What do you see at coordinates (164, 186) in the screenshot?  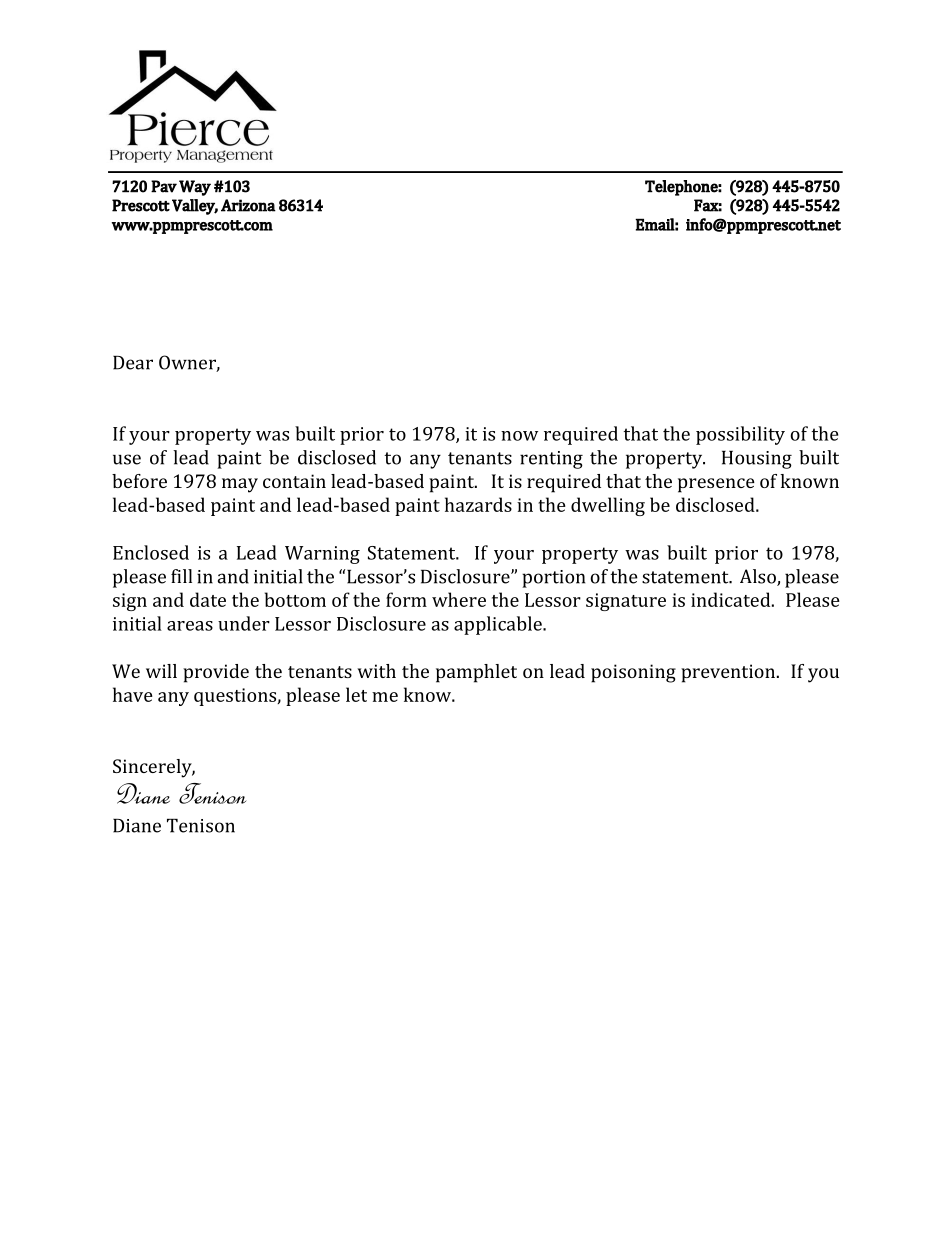 I see `Pav` at bounding box center [164, 186].
